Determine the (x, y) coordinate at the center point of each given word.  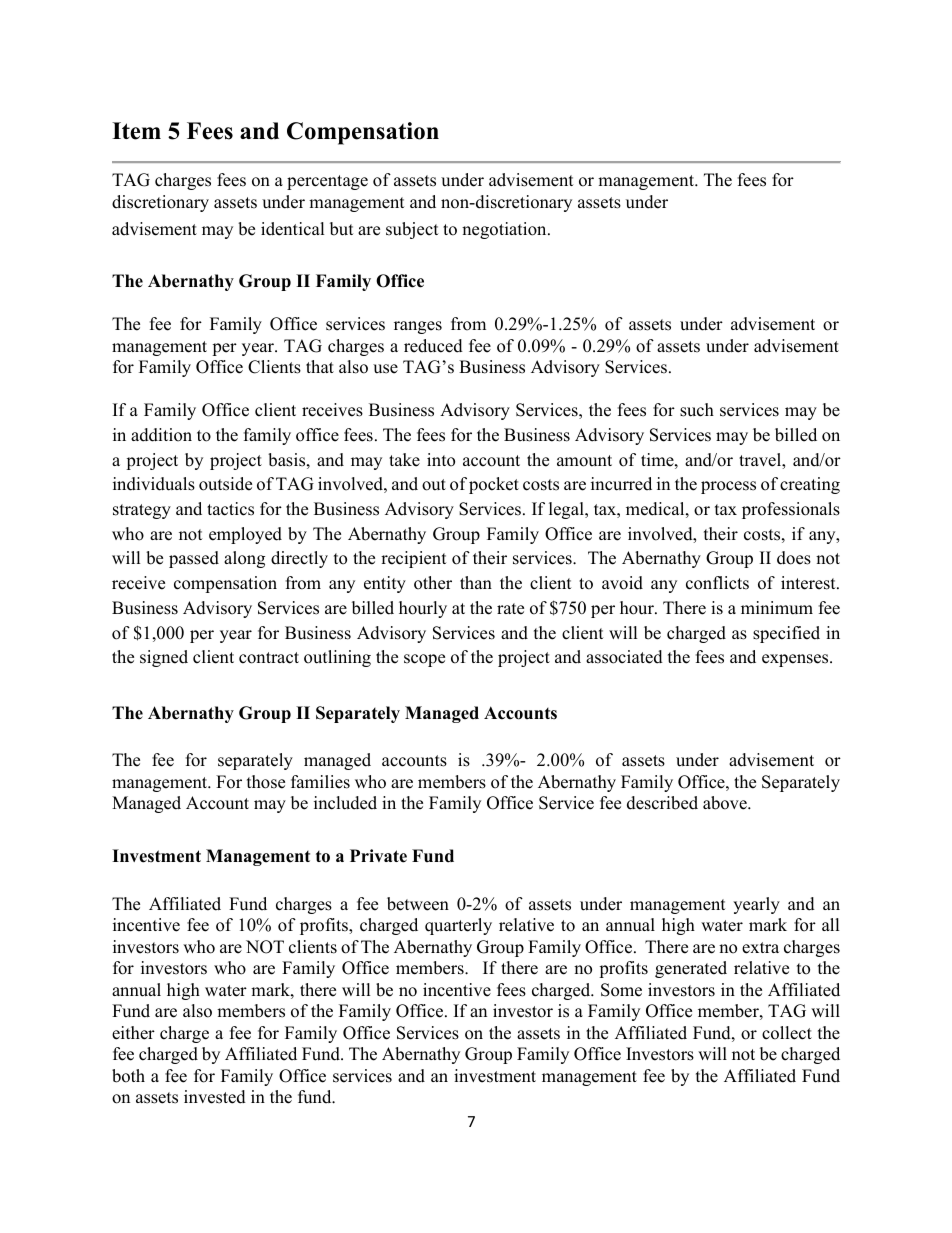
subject (412, 230)
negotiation (505, 230)
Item (136, 131)
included (345, 803)
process (728, 487)
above (726, 803)
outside (225, 484)
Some (621, 990)
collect (787, 1033)
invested (215, 1097)
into (441, 460)
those (266, 782)
